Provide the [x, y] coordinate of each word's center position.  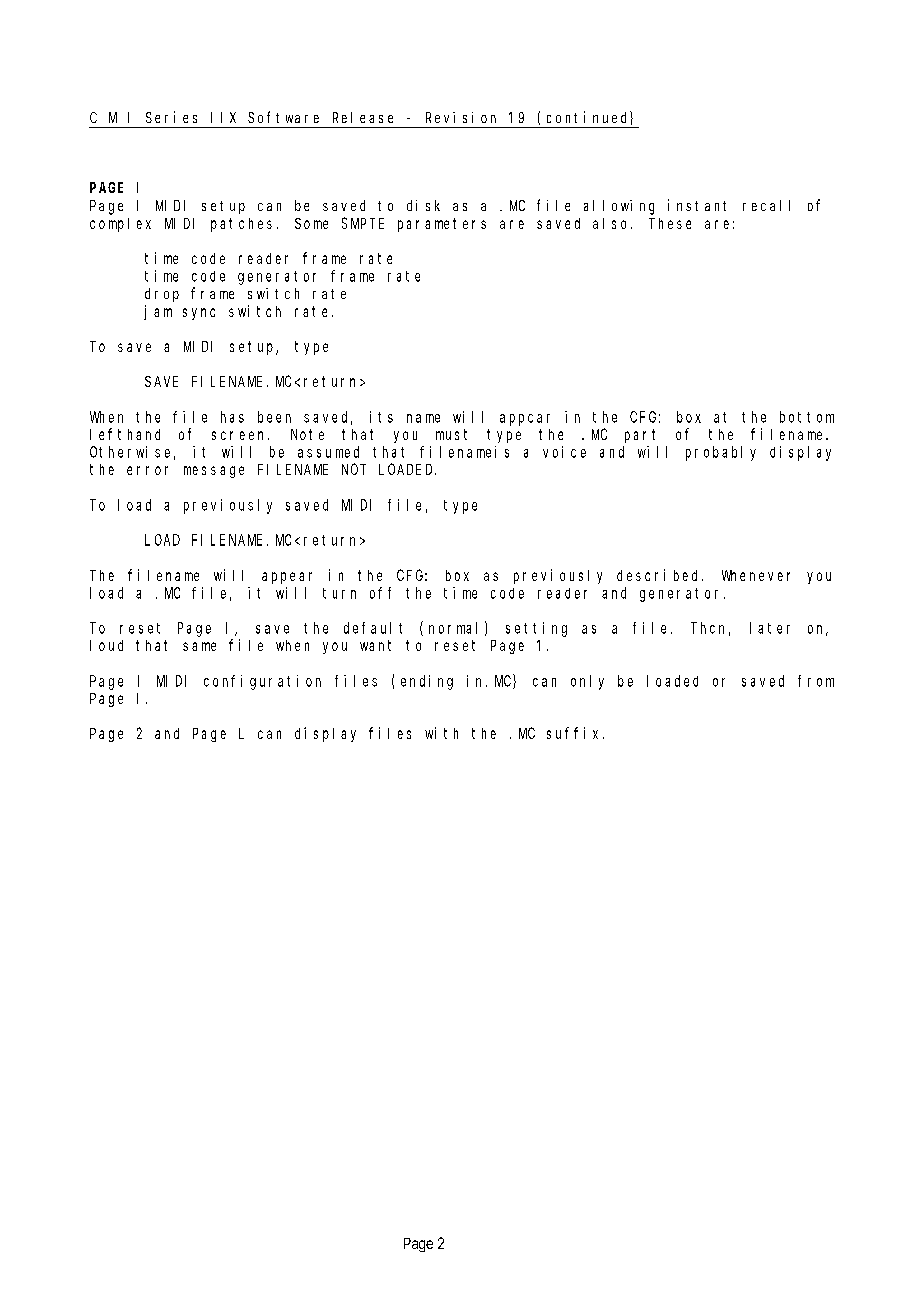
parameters [442, 225]
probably [721, 453]
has [232, 417]
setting [536, 629]
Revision [461, 117]
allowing [619, 207]
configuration [262, 682]
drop [162, 295]
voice [564, 452]
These [670, 223]
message [214, 472]
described [660, 575]
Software [283, 117]
